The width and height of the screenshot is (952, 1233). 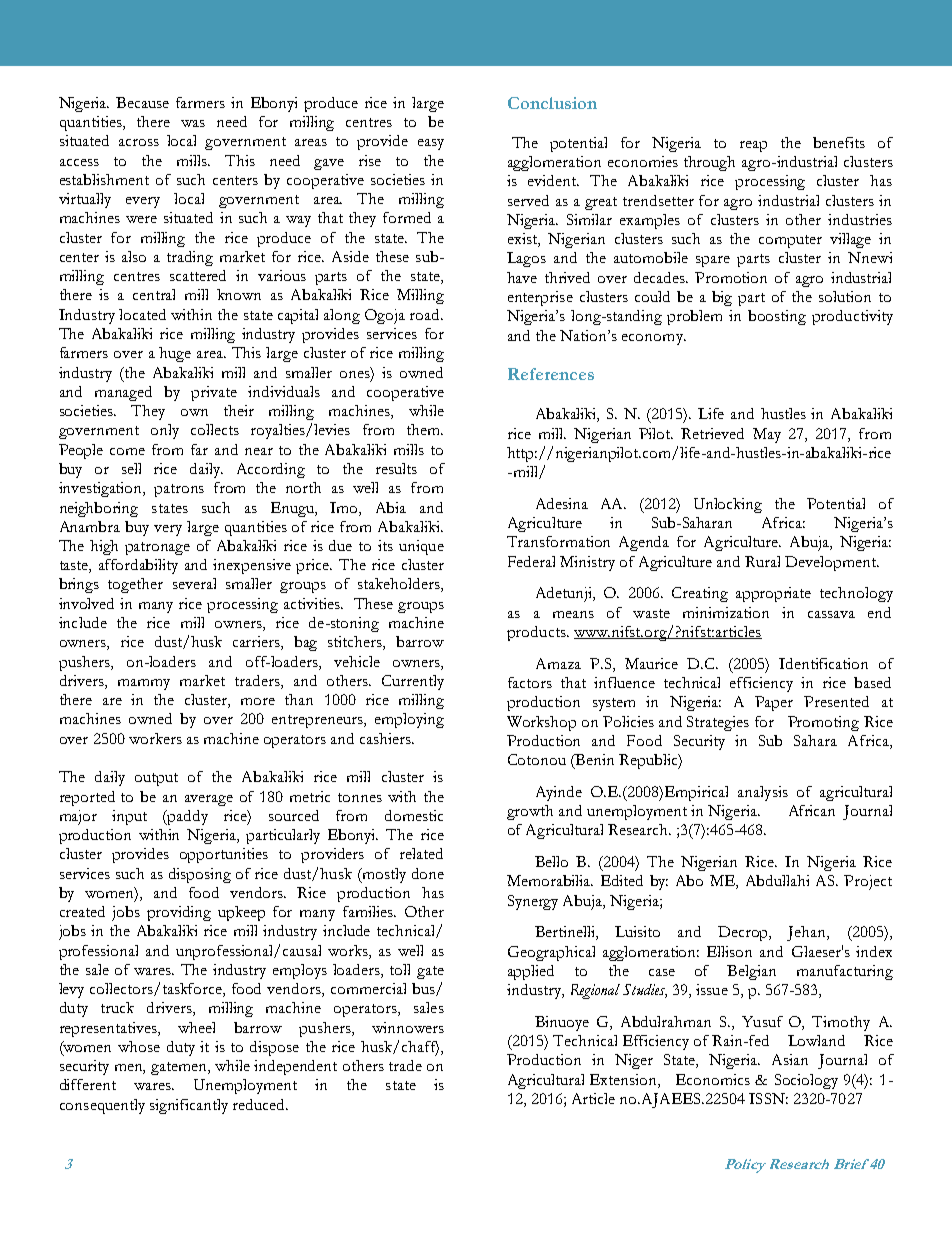 I want to click on them, so click(x=424, y=429).
